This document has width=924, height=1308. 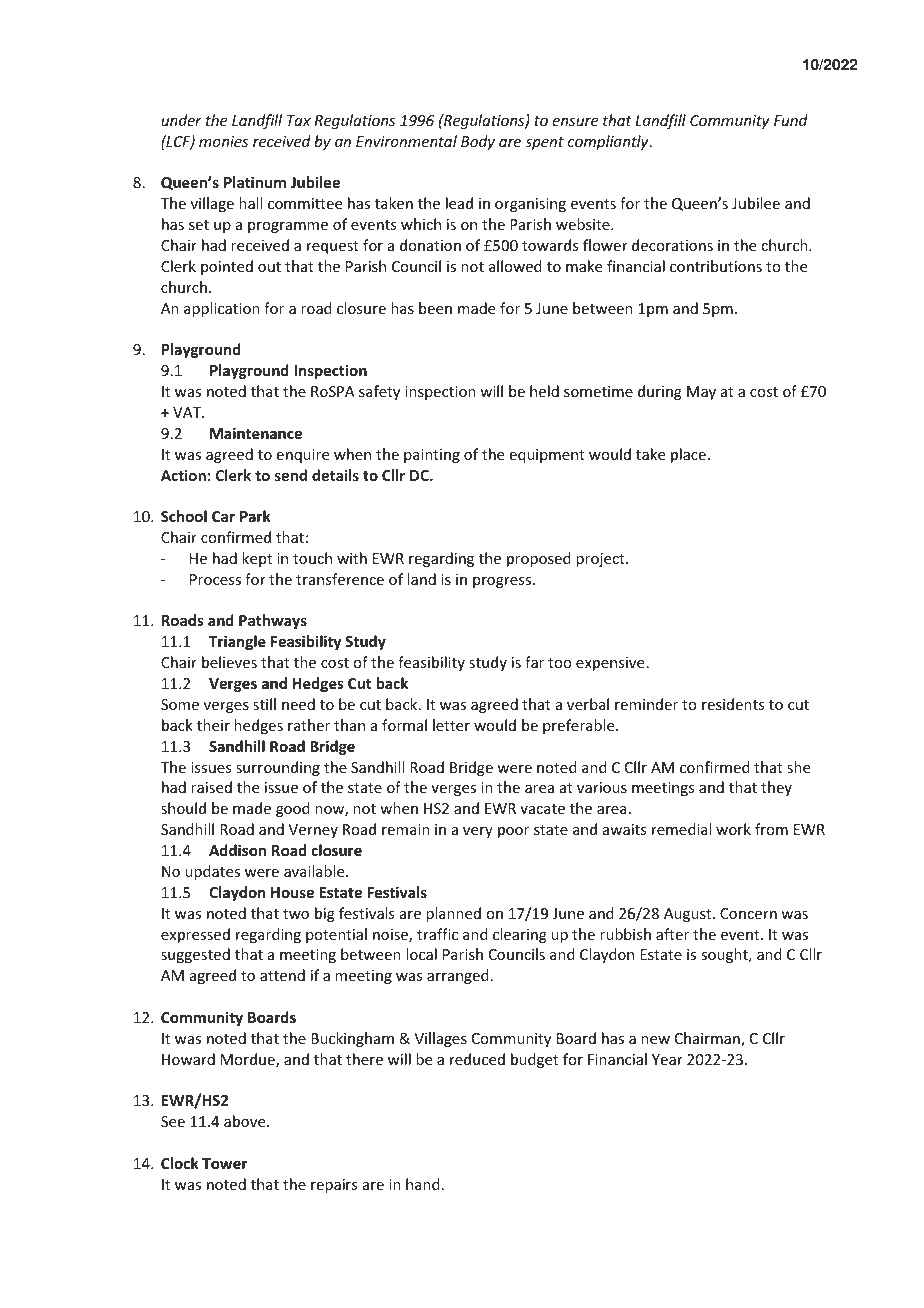 What do you see at coordinates (733, 829) in the document?
I see `work` at bounding box center [733, 829].
